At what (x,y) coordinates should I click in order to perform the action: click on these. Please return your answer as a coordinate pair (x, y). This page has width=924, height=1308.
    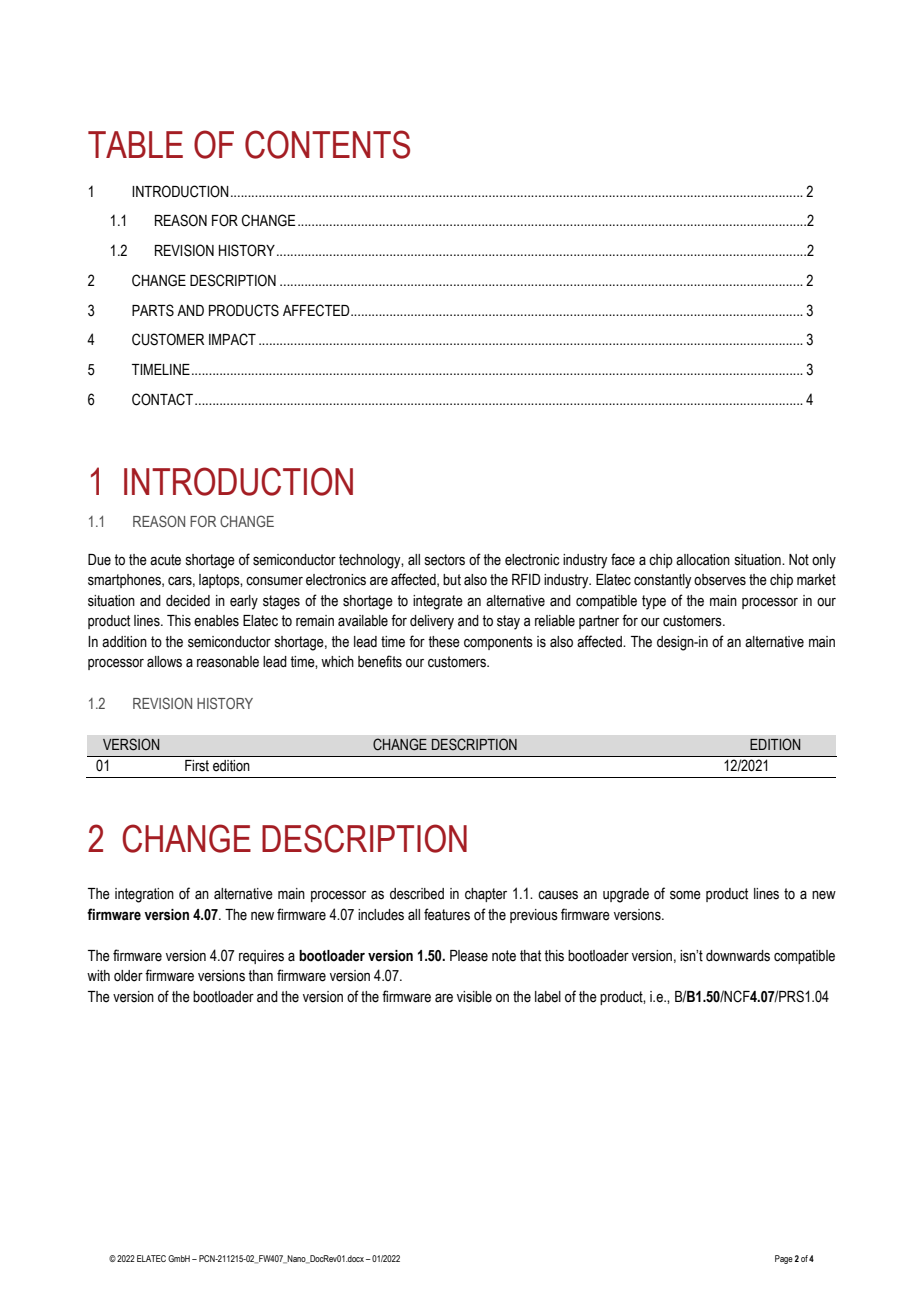
    Looking at the image, I should click on (444, 642).
